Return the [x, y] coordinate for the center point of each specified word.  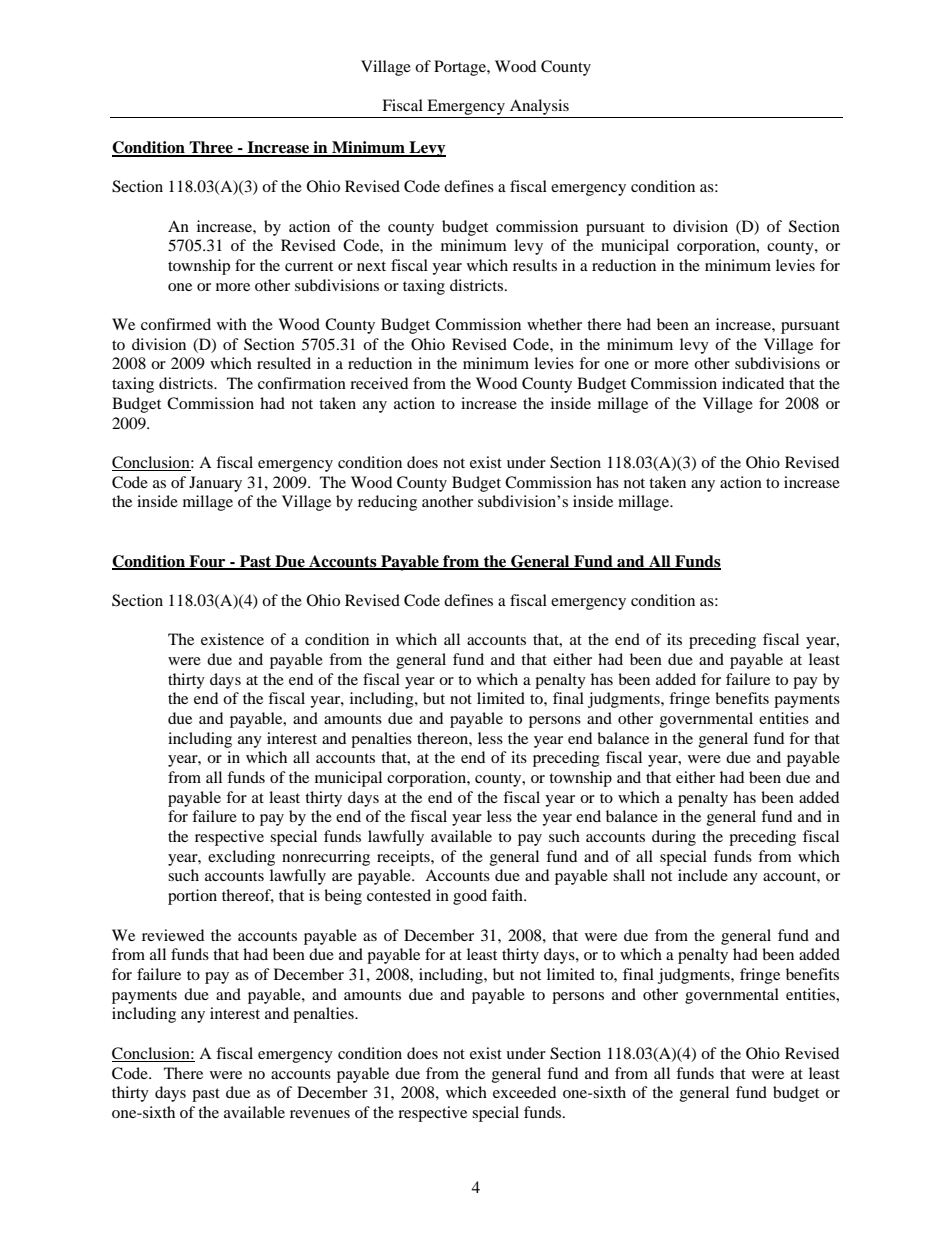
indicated [753, 383]
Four [207, 562]
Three [211, 148]
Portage [461, 68]
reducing [387, 503]
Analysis [539, 108]
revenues [320, 1114]
